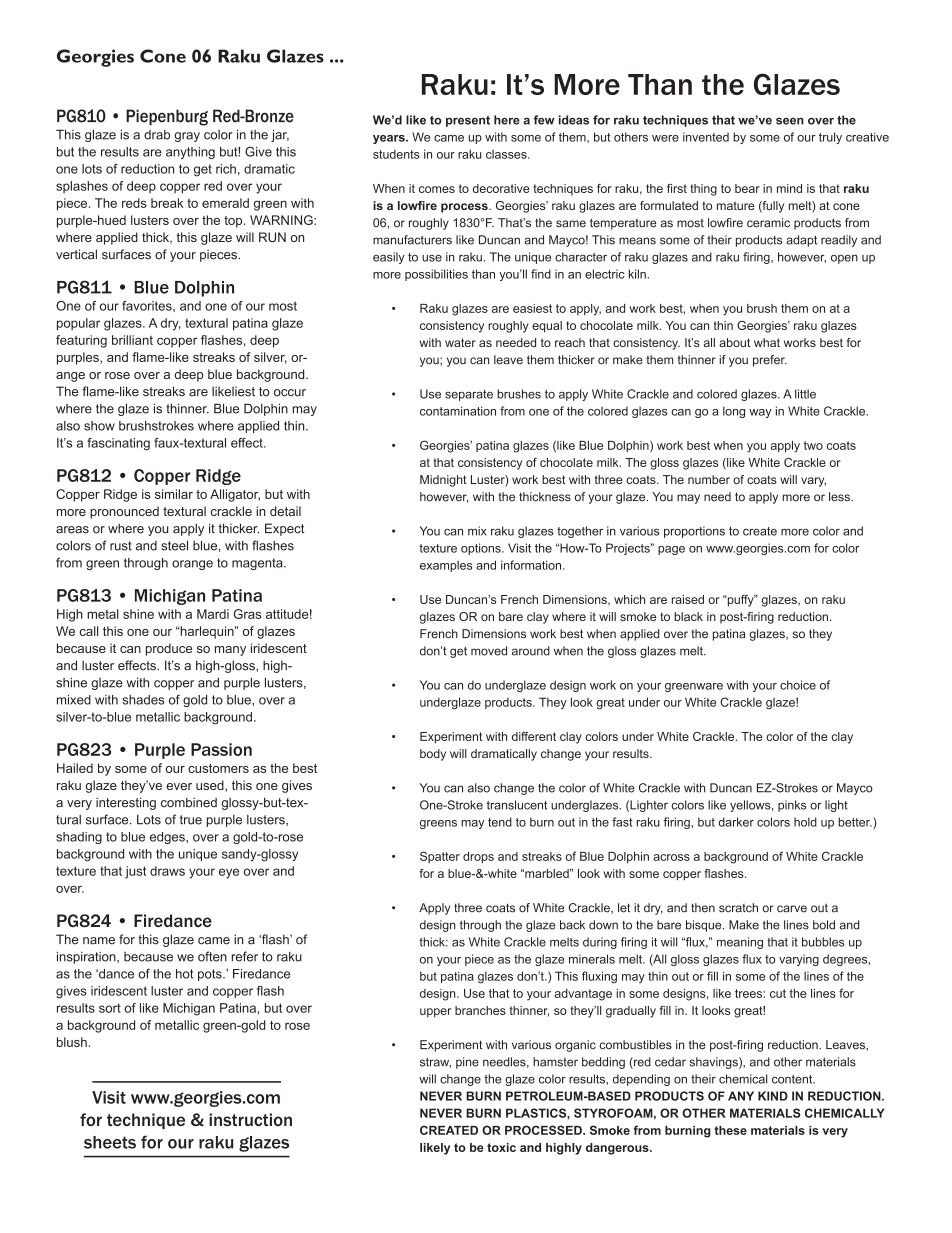 The height and width of the screenshot is (1233, 952). What do you see at coordinates (813, 445) in the screenshot?
I see `two` at bounding box center [813, 445].
